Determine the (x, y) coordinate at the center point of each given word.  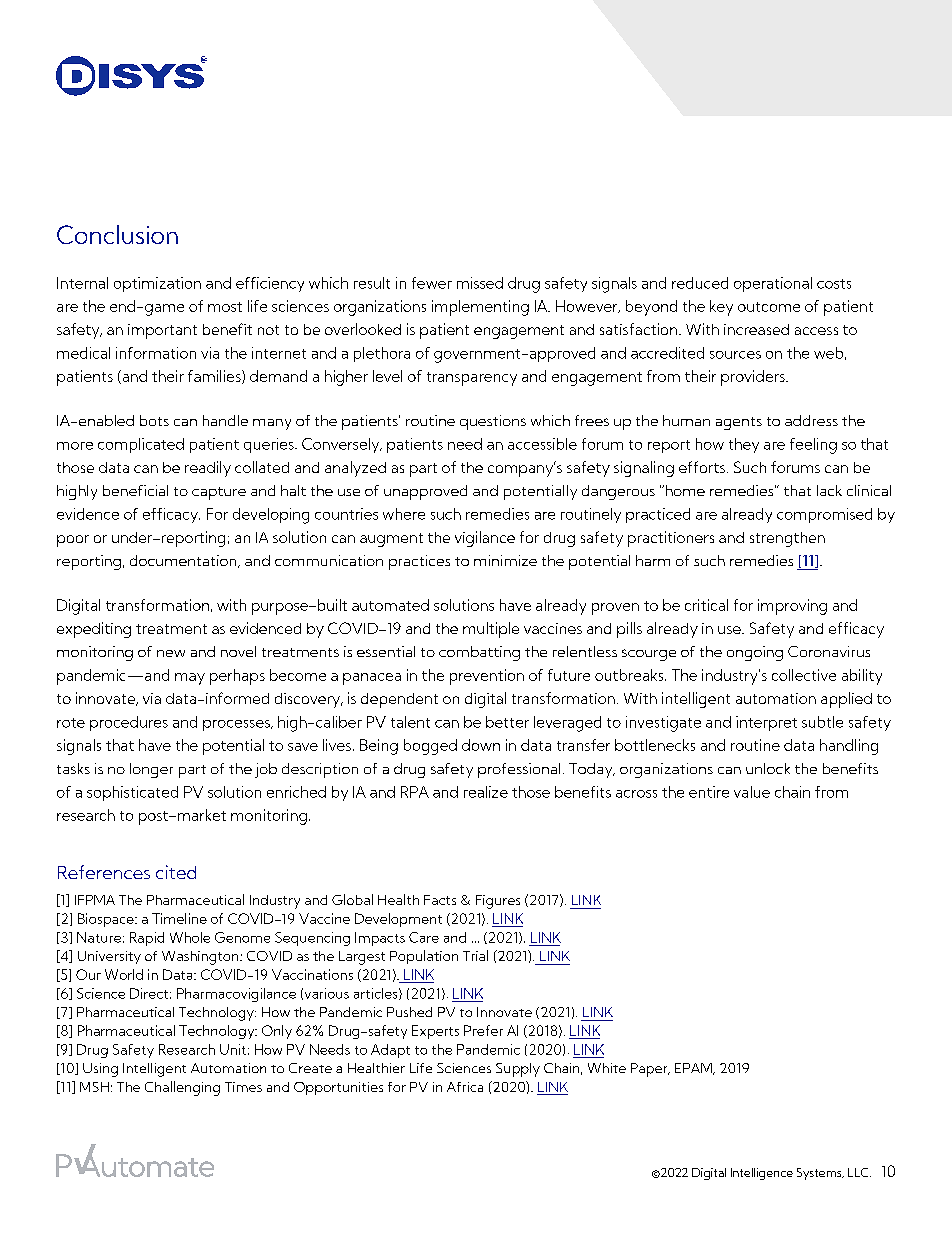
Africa (465, 1087)
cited (176, 872)
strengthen (787, 539)
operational (773, 284)
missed (480, 283)
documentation (184, 561)
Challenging (182, 1088)
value (752, 792)
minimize (505, 560)
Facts (440, 900)
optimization (157, 284)
